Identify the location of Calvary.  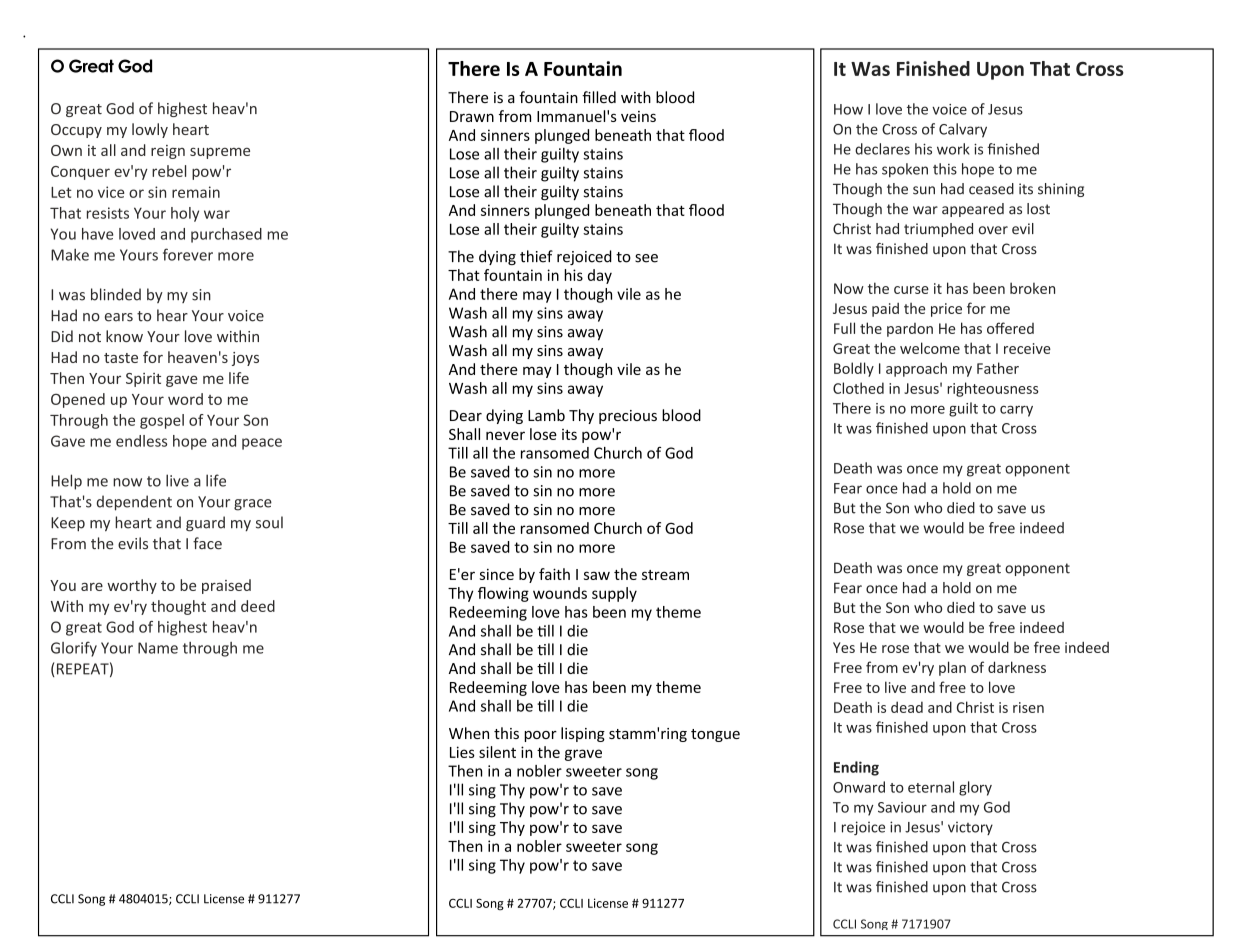
(963, 130).
